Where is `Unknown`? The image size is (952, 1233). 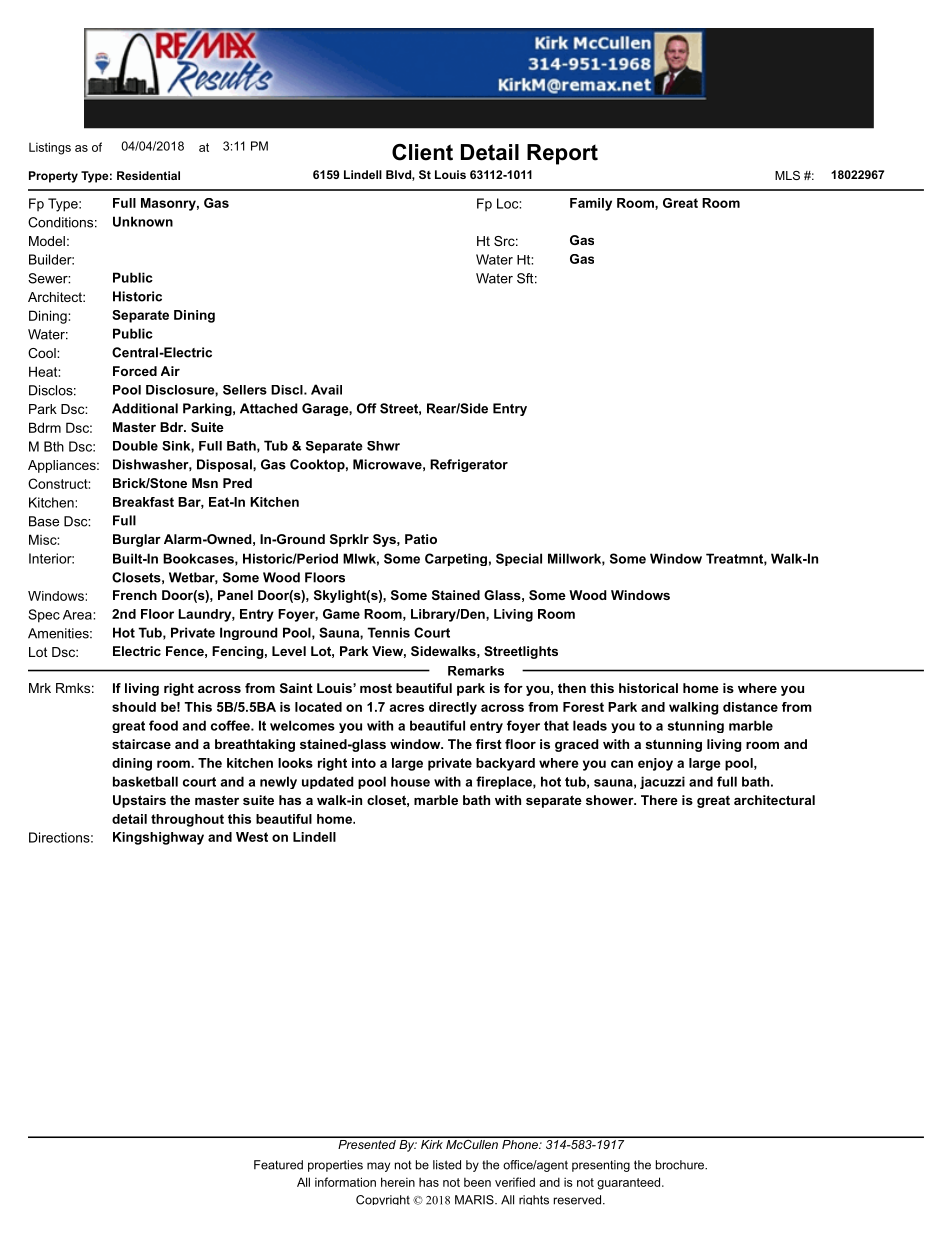 Unknown is located at coordinates (143, 221).
